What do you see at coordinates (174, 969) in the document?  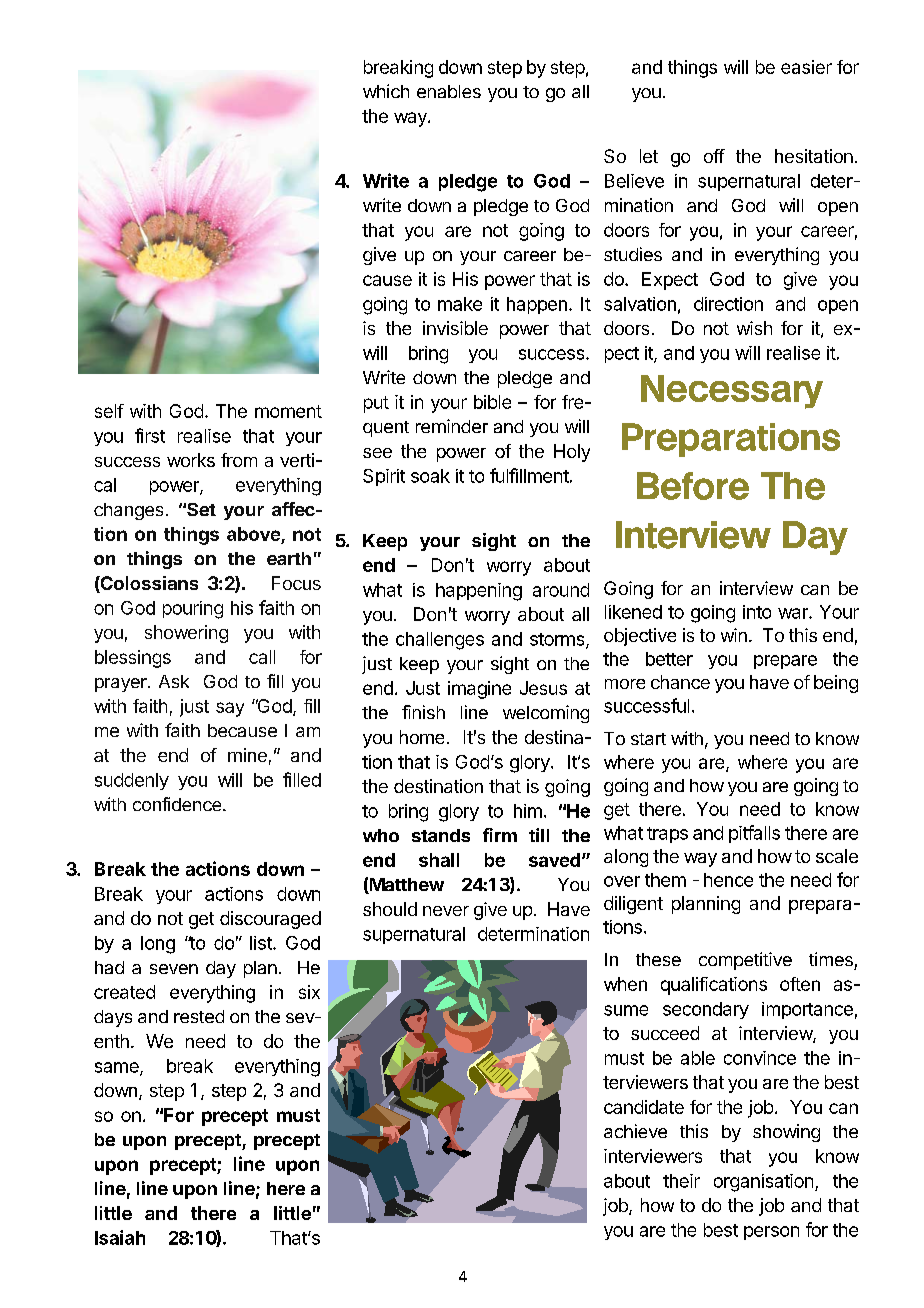 I see `seven` at bounding box center [174, 969].
